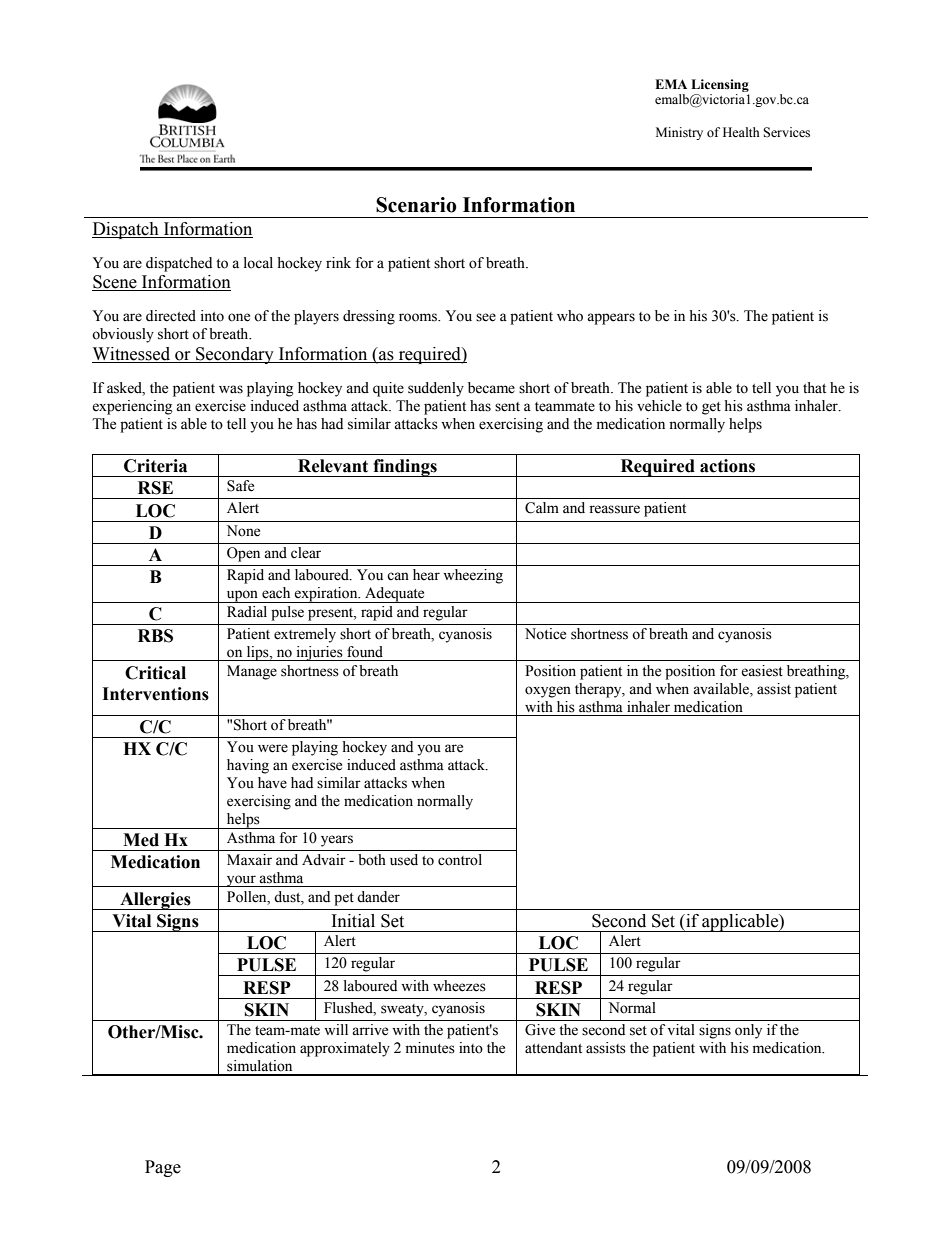  What do you see at coordinates (416, 205) in the screenshot?
I see `Scenario` at bounding box center [416, 205].
